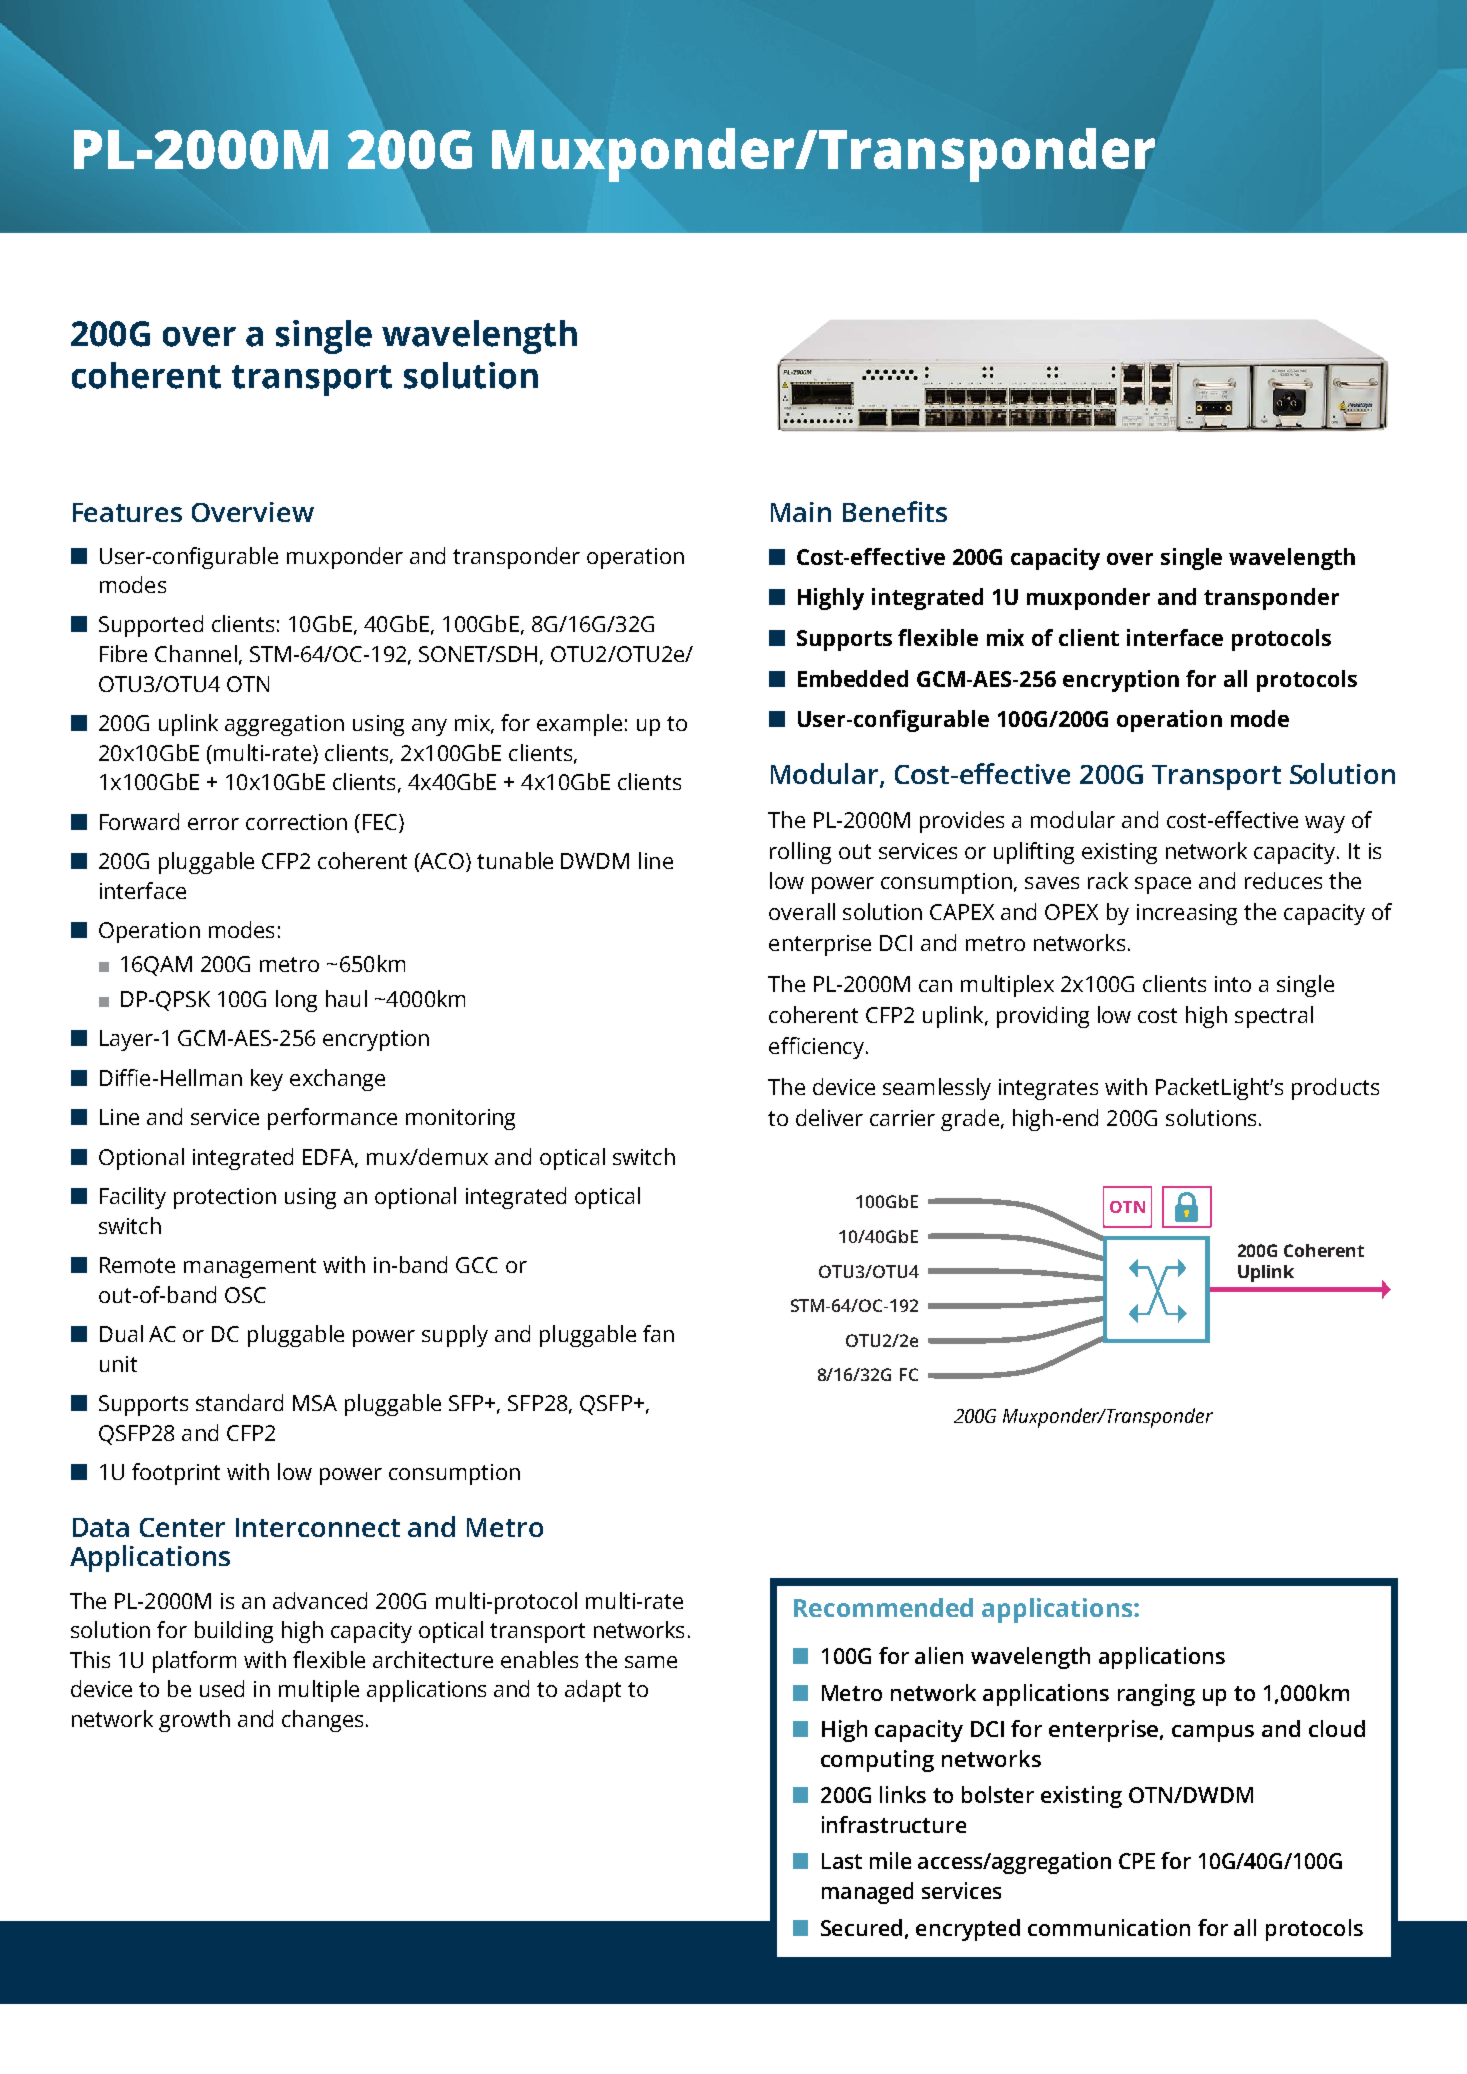 The image size is (1467, 2074). Describe the element at coordinates (895, 511) in the screenshot. I see `Benefits` at that location.
